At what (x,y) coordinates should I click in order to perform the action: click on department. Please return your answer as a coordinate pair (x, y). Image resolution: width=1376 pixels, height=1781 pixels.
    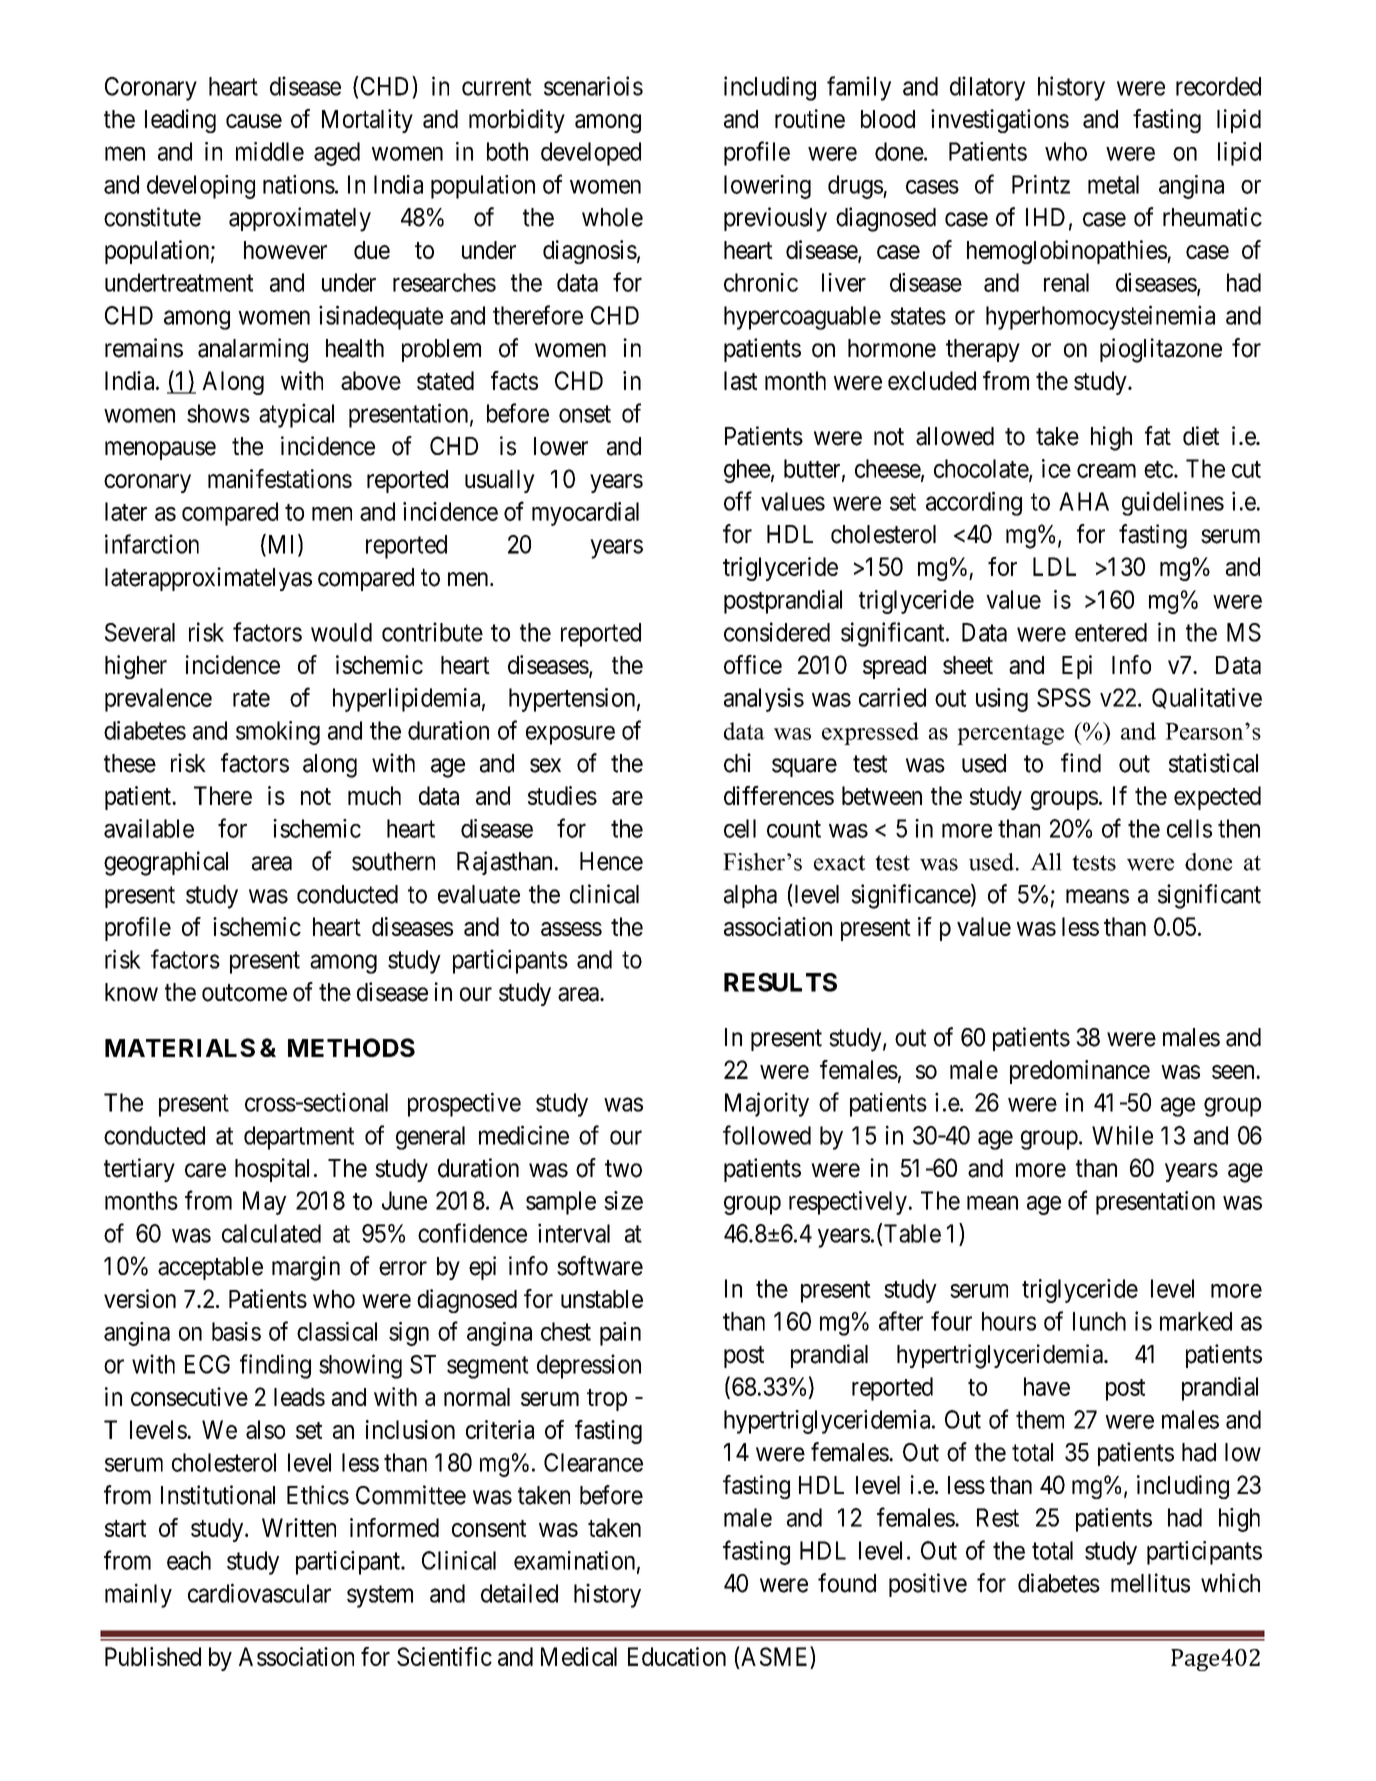
    Looking at the image, I should click on (299, 1138).
